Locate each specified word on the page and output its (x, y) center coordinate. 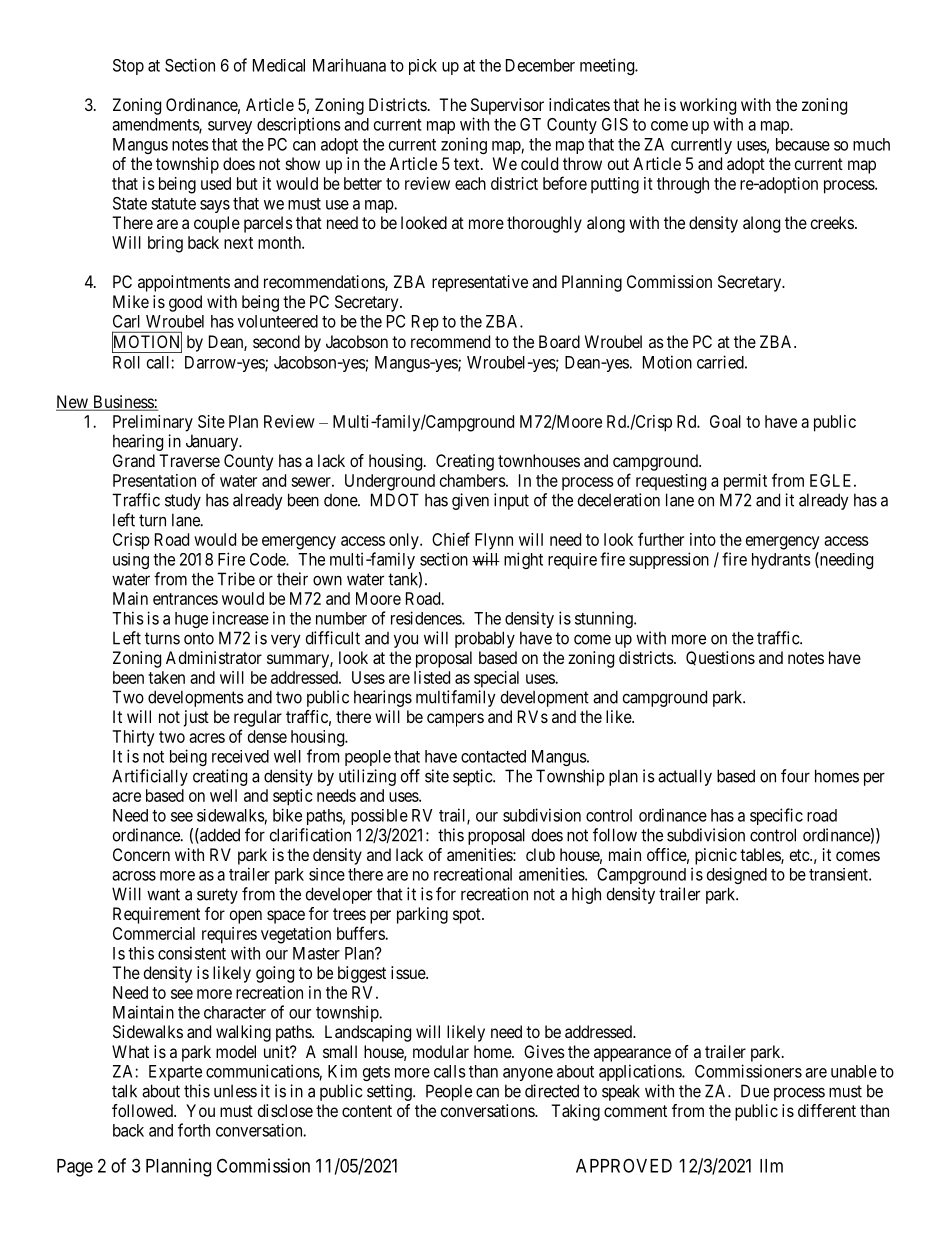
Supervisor (507, 106)
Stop (128, 67)
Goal (725, 421)
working (708, 106)
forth (194, 1130)
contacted (493, 756)
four (795, 776)
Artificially (150, 777)
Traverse (189, 460)
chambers (473, 480)
